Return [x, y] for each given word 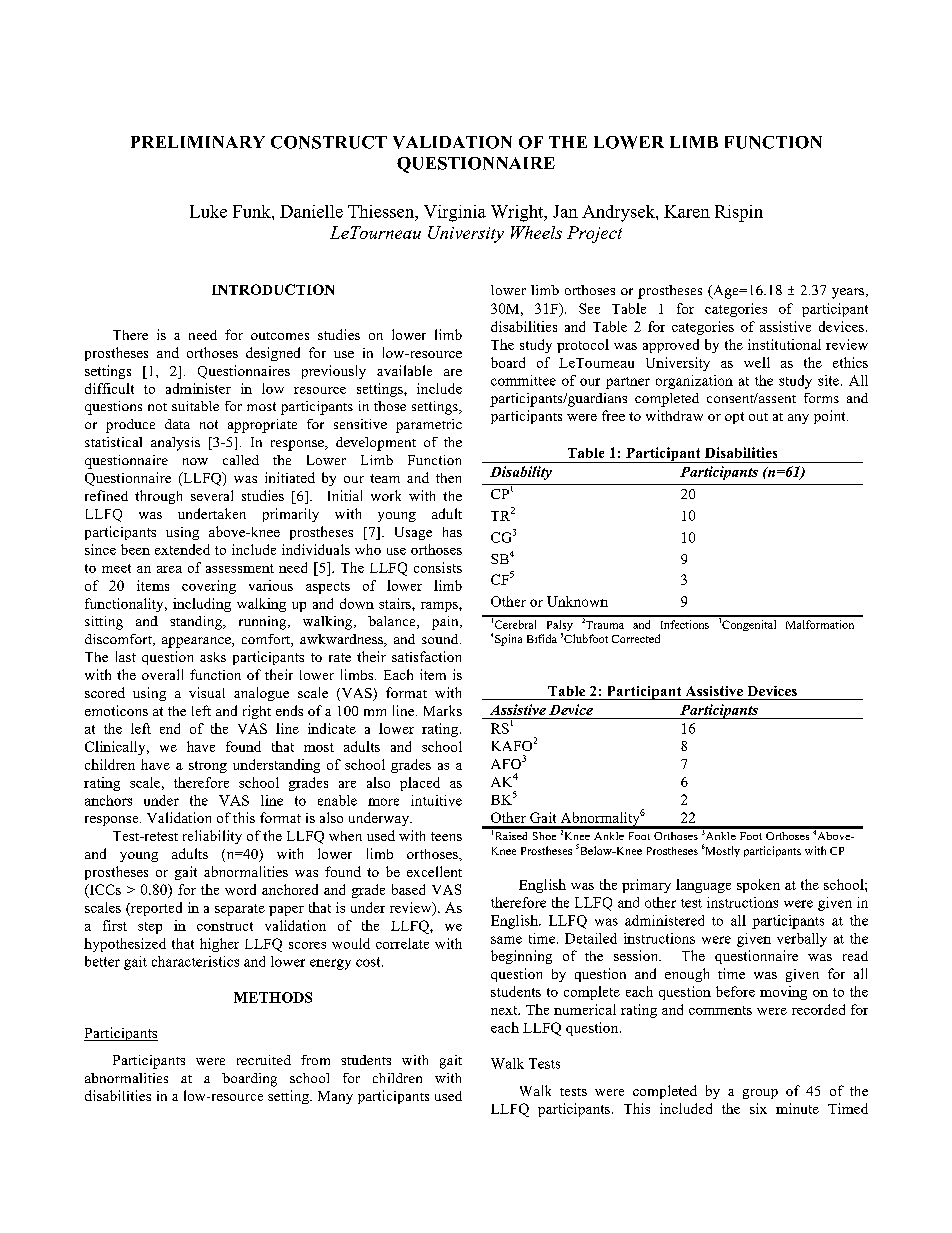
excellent [434, 871]
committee [523, 380]
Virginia [455, 213]
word [240, 889]
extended [182, 549]
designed [273, 354]
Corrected [636, 638]
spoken [758, 886]
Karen [687, 211]
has [452, 532]
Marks [443, 710]
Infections [685, 624]
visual [207, 692]
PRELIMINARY [198, 142]
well [757, 362]
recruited [264, 1060]
